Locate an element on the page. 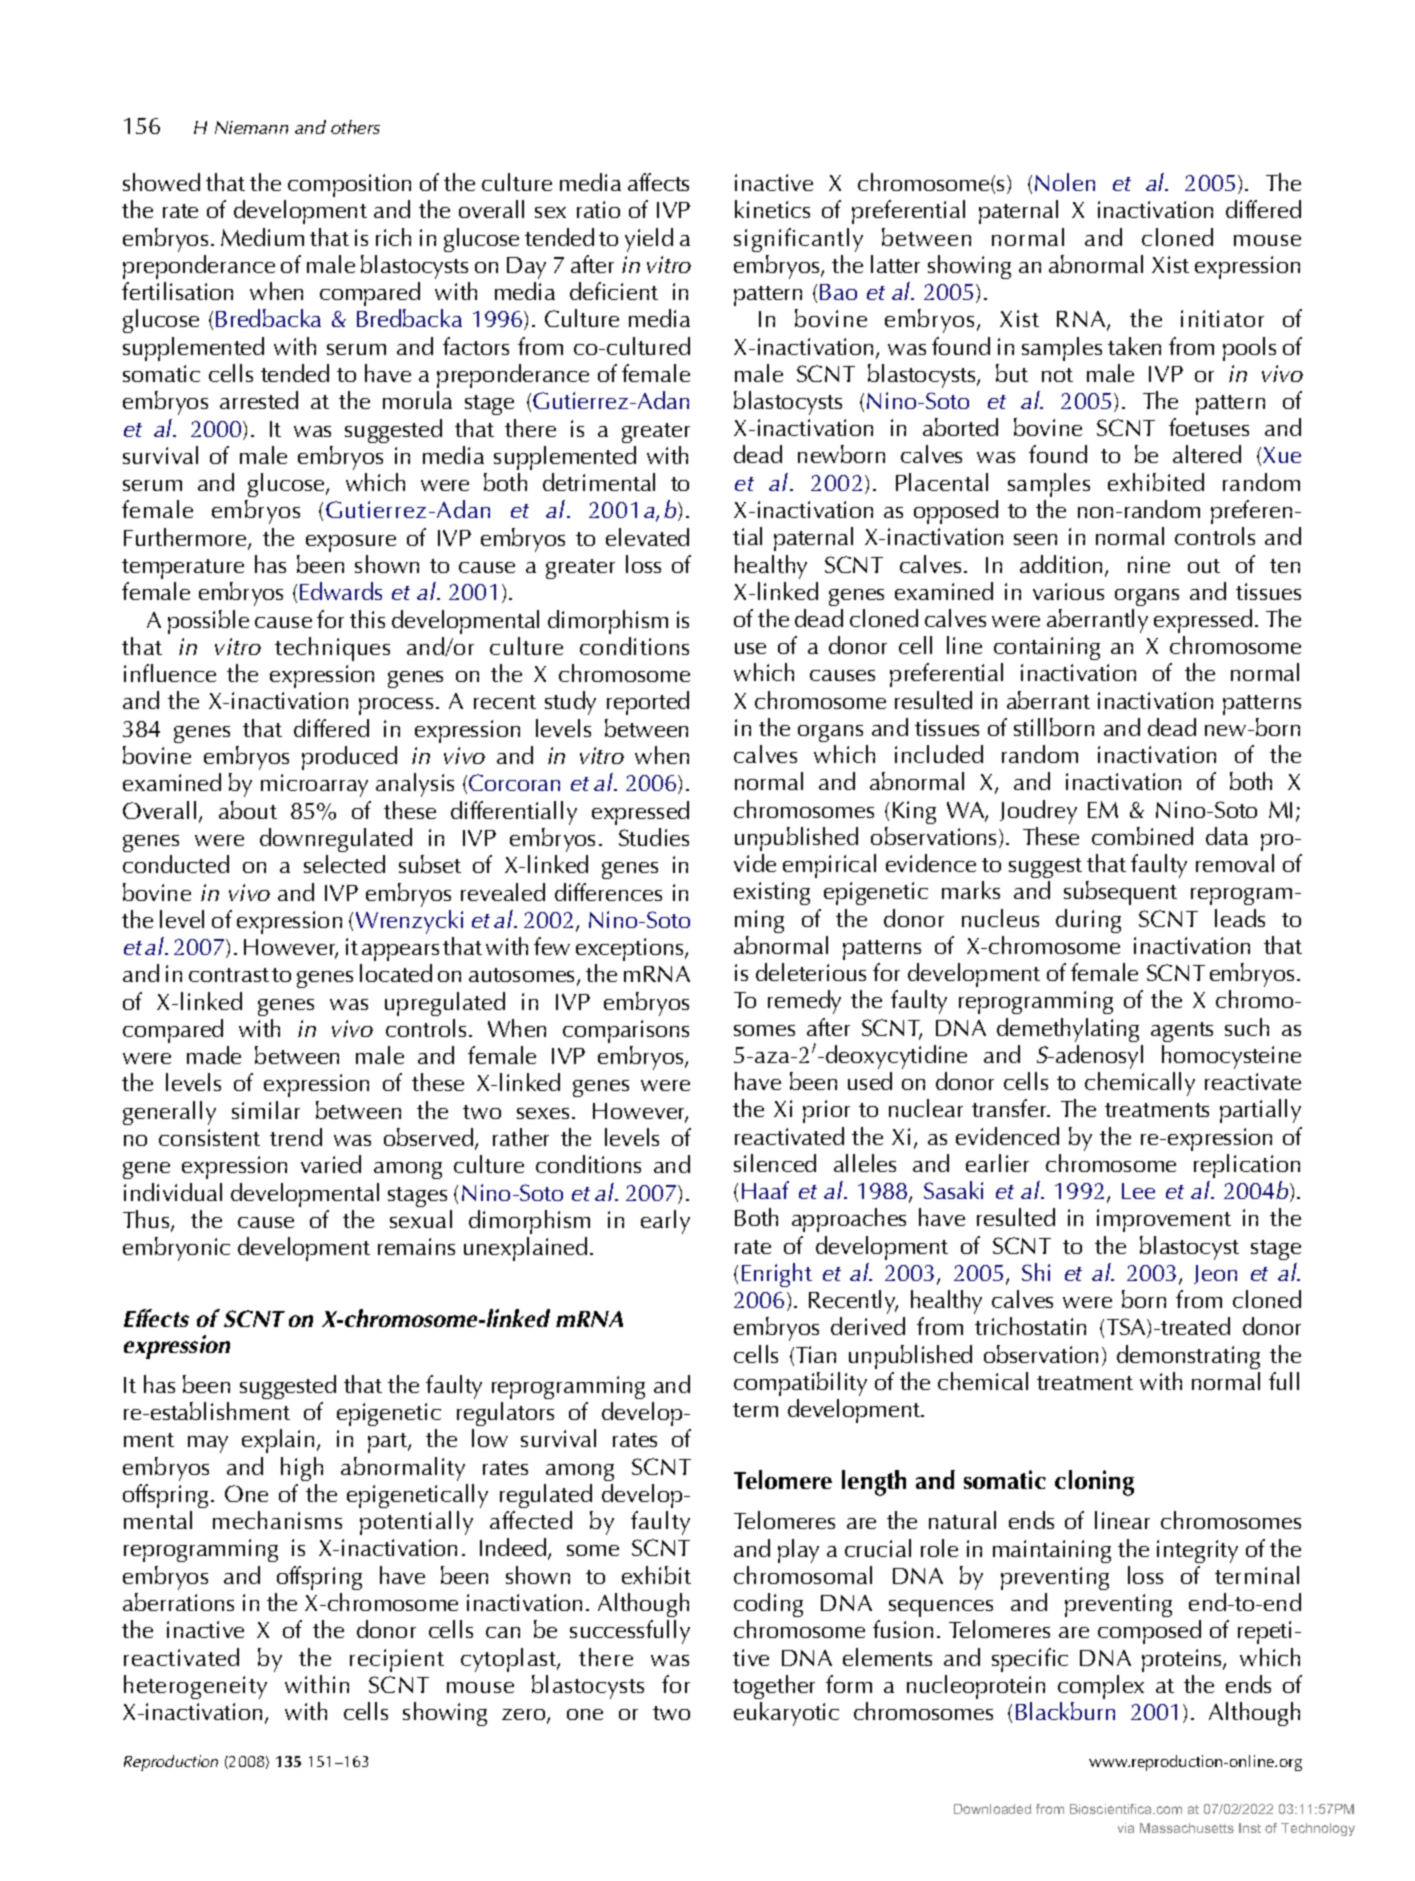  replication is located at coordinates (1247, 1166).
